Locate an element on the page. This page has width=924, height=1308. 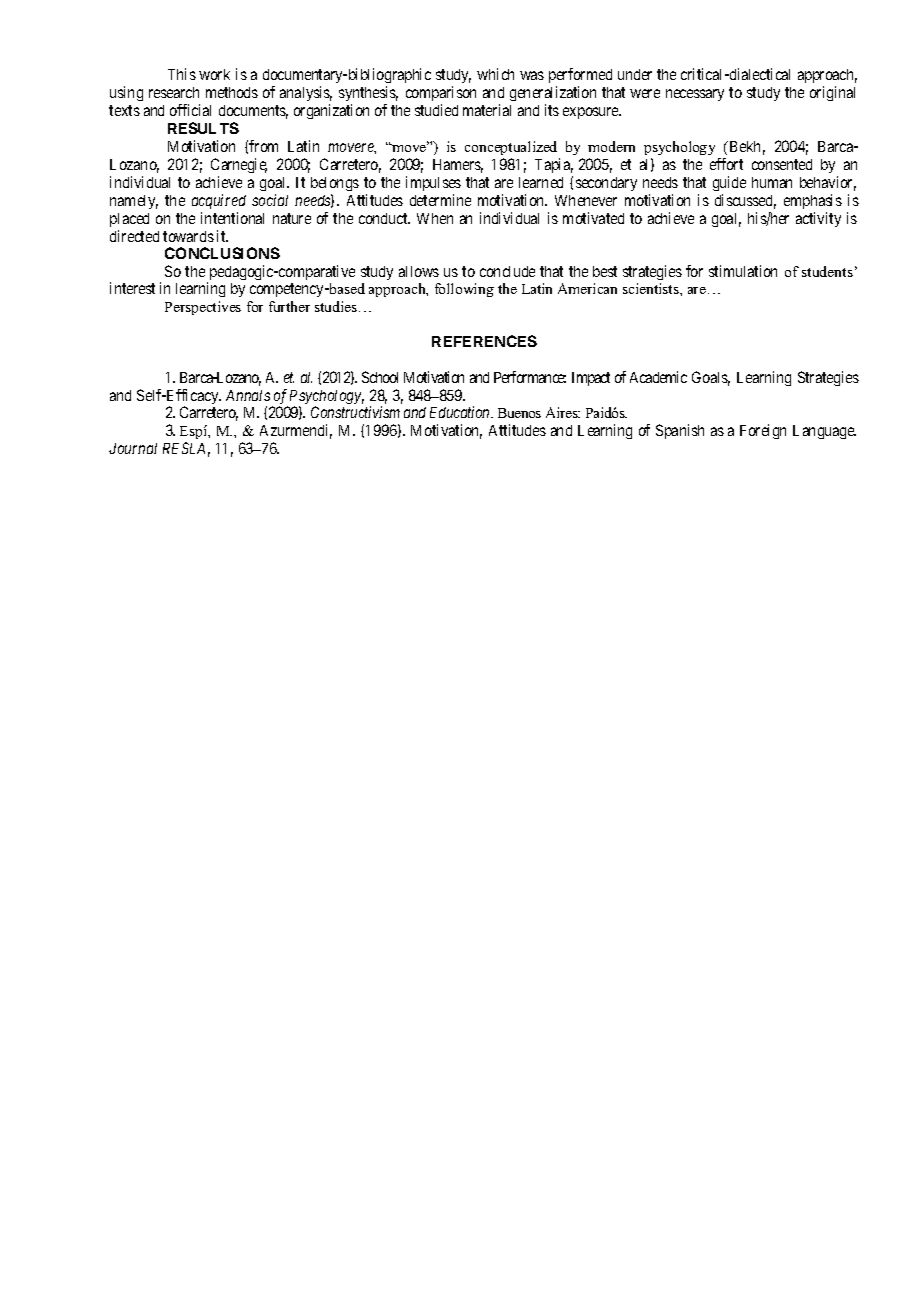
Academic is located at coordinates (658, 377).
